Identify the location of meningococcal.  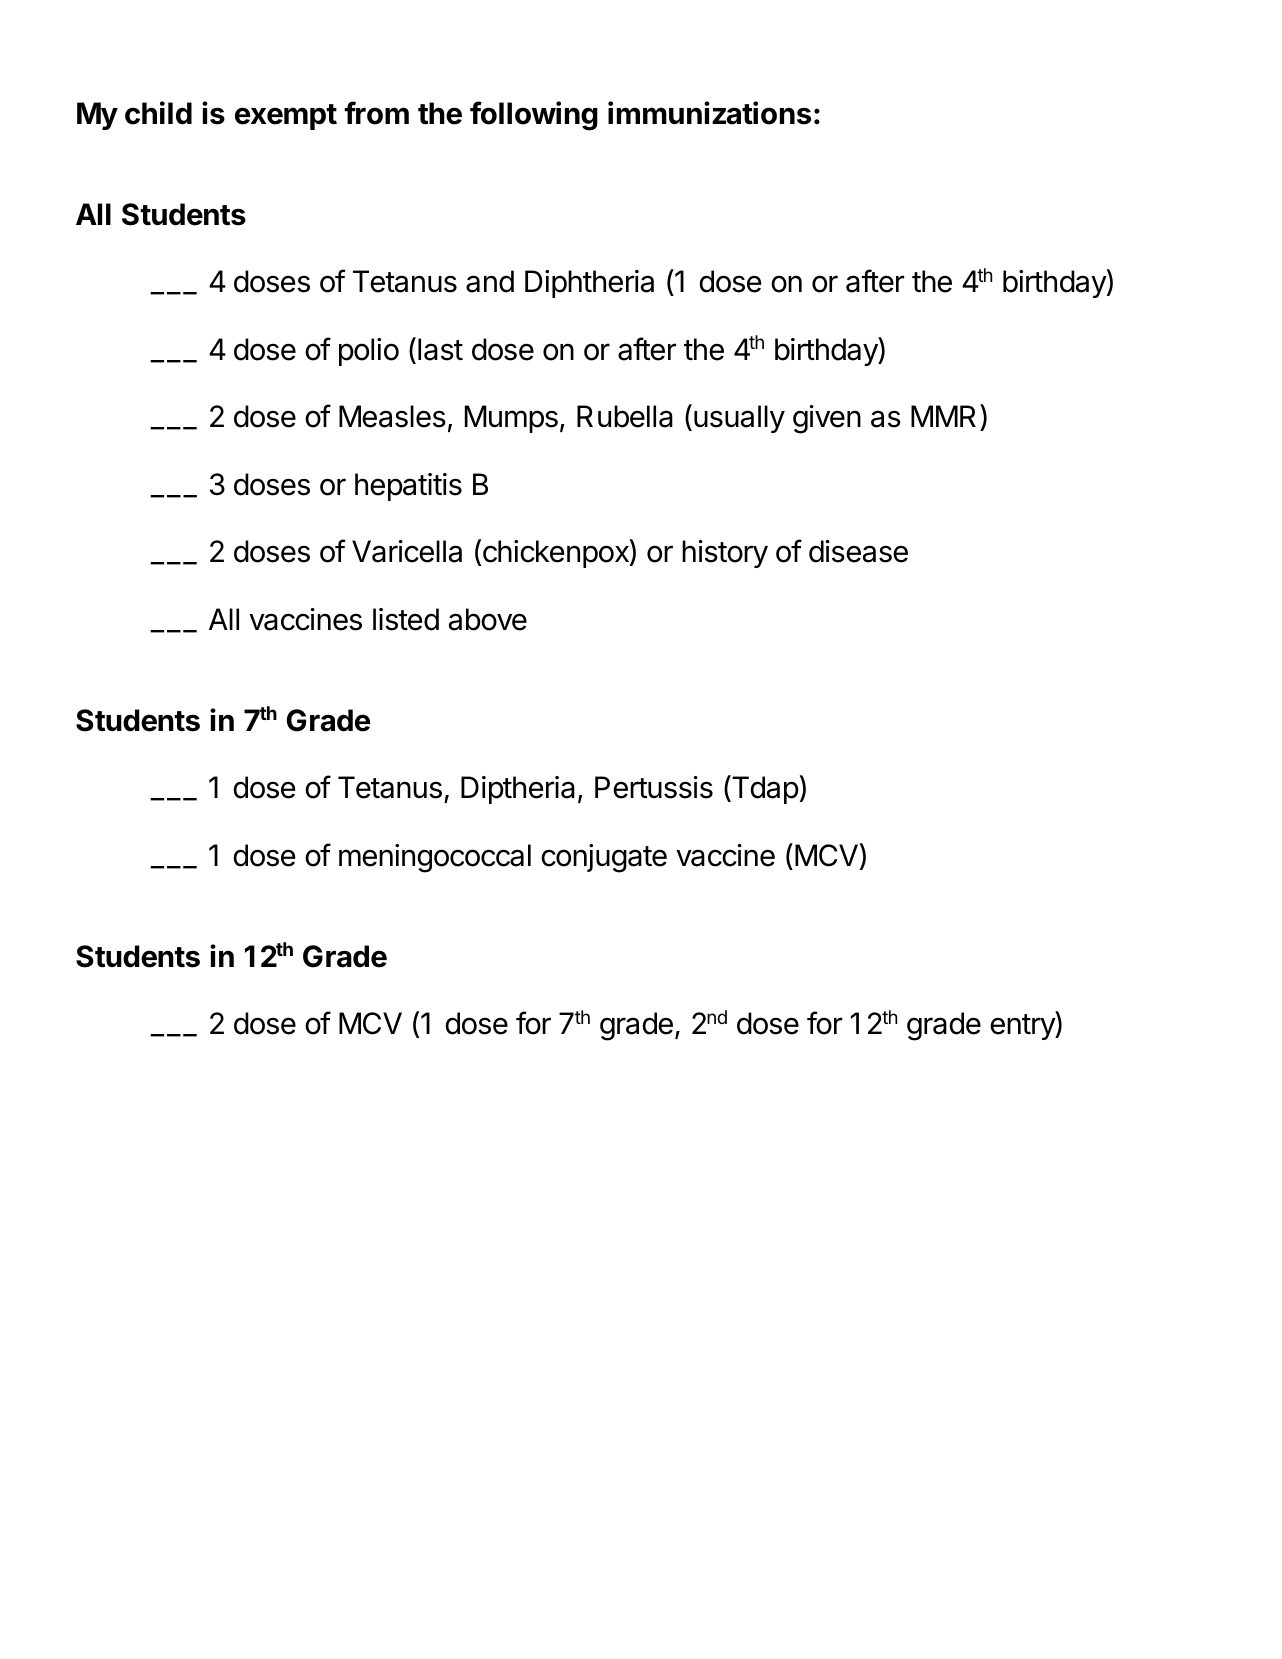
(435, 858).
